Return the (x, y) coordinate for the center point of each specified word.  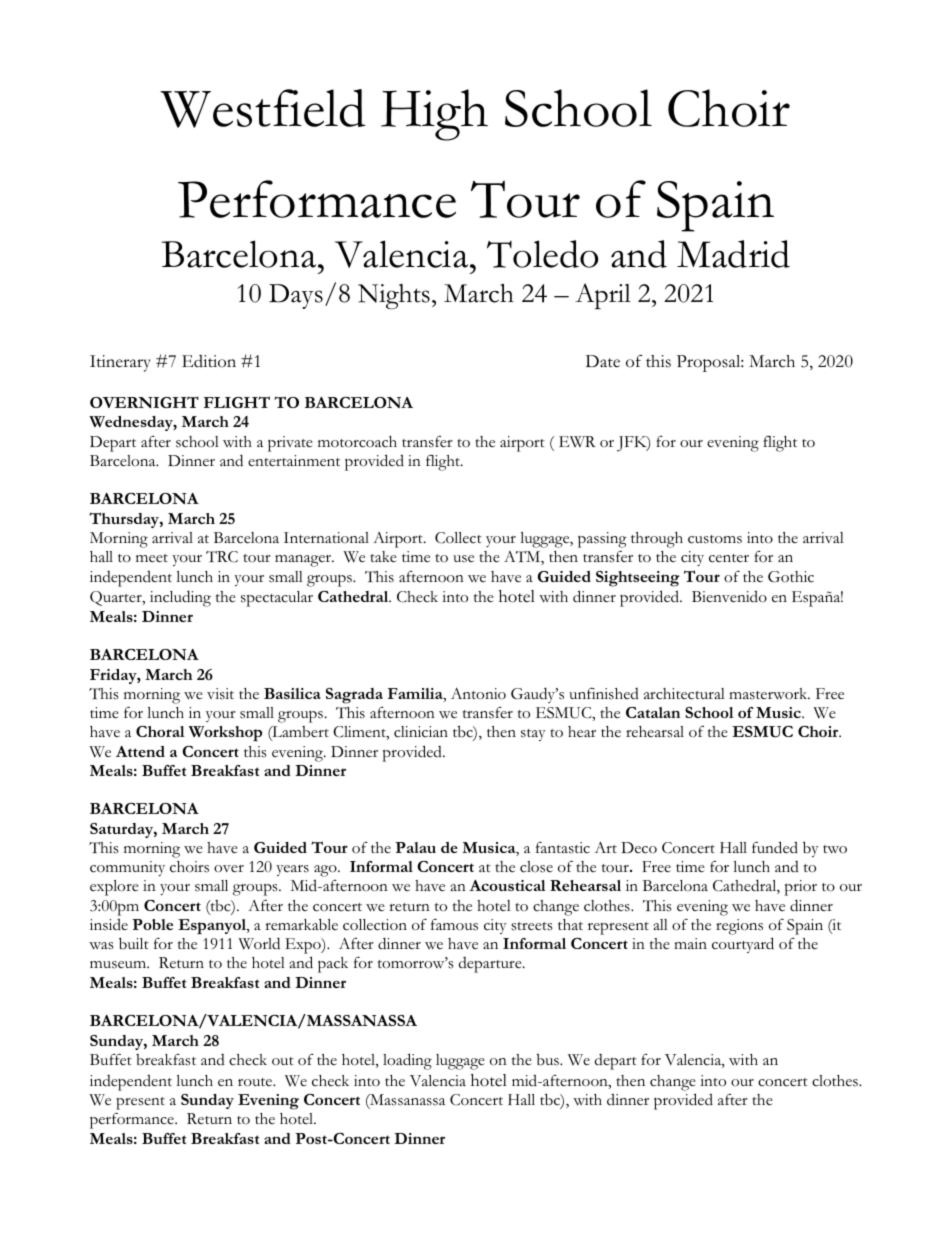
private (290, 444)
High (434, 115)
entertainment (294, 461)
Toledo (542, 254)
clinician (421, 732)
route (256, 1082)
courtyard (743, 945)
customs (715, 539)
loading (407, 1061)
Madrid (733, 254)
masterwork (769, 694)
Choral (160, 731)
